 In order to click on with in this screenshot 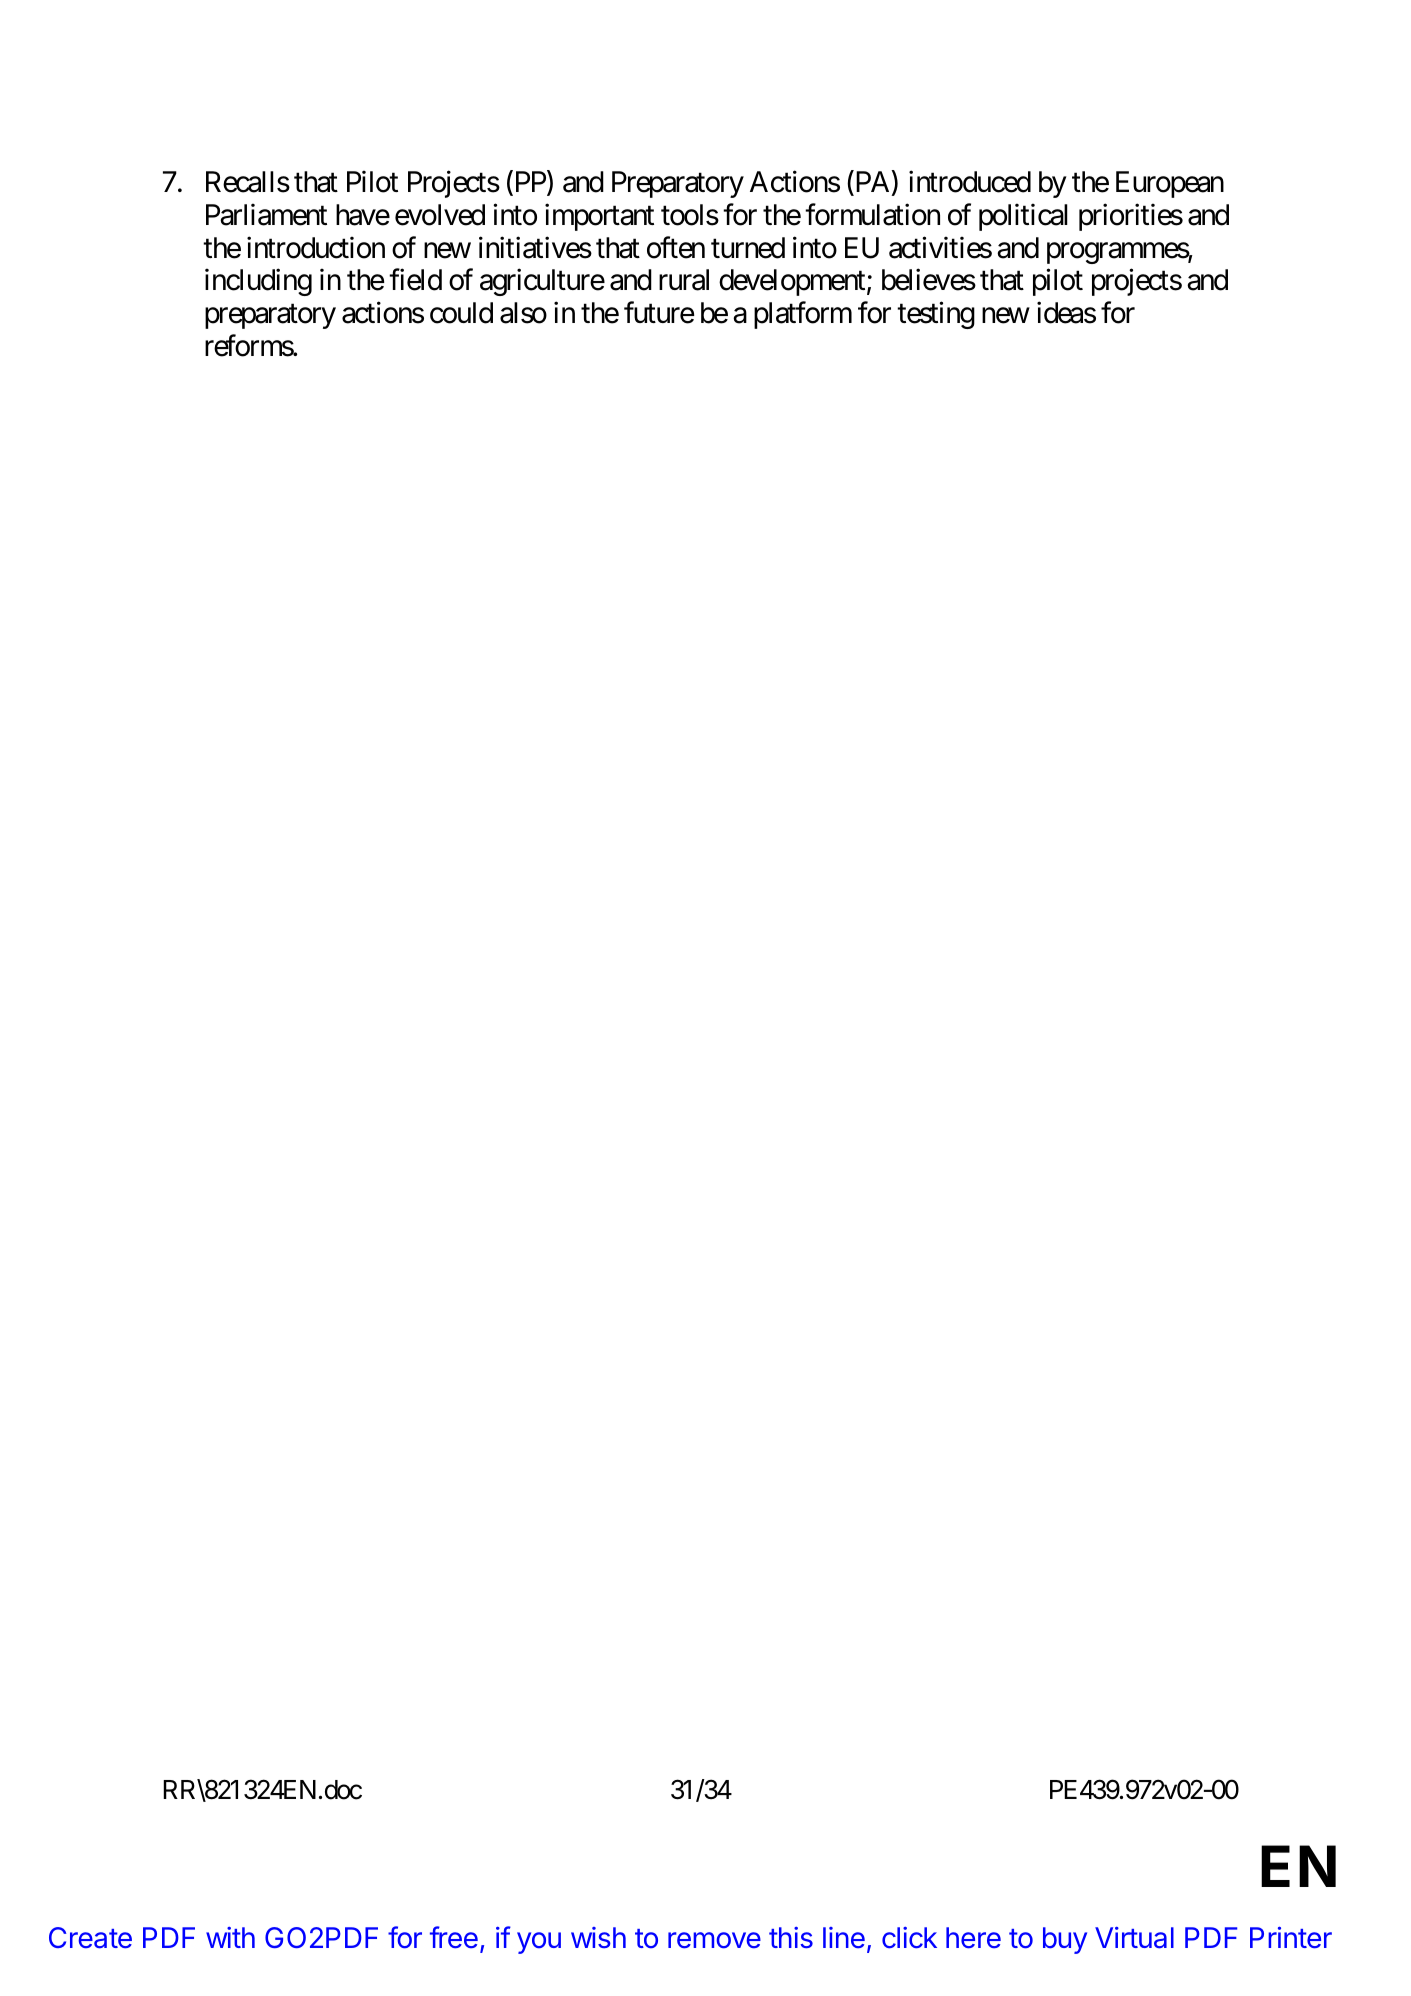, I will do `click(230, 1937)`.
